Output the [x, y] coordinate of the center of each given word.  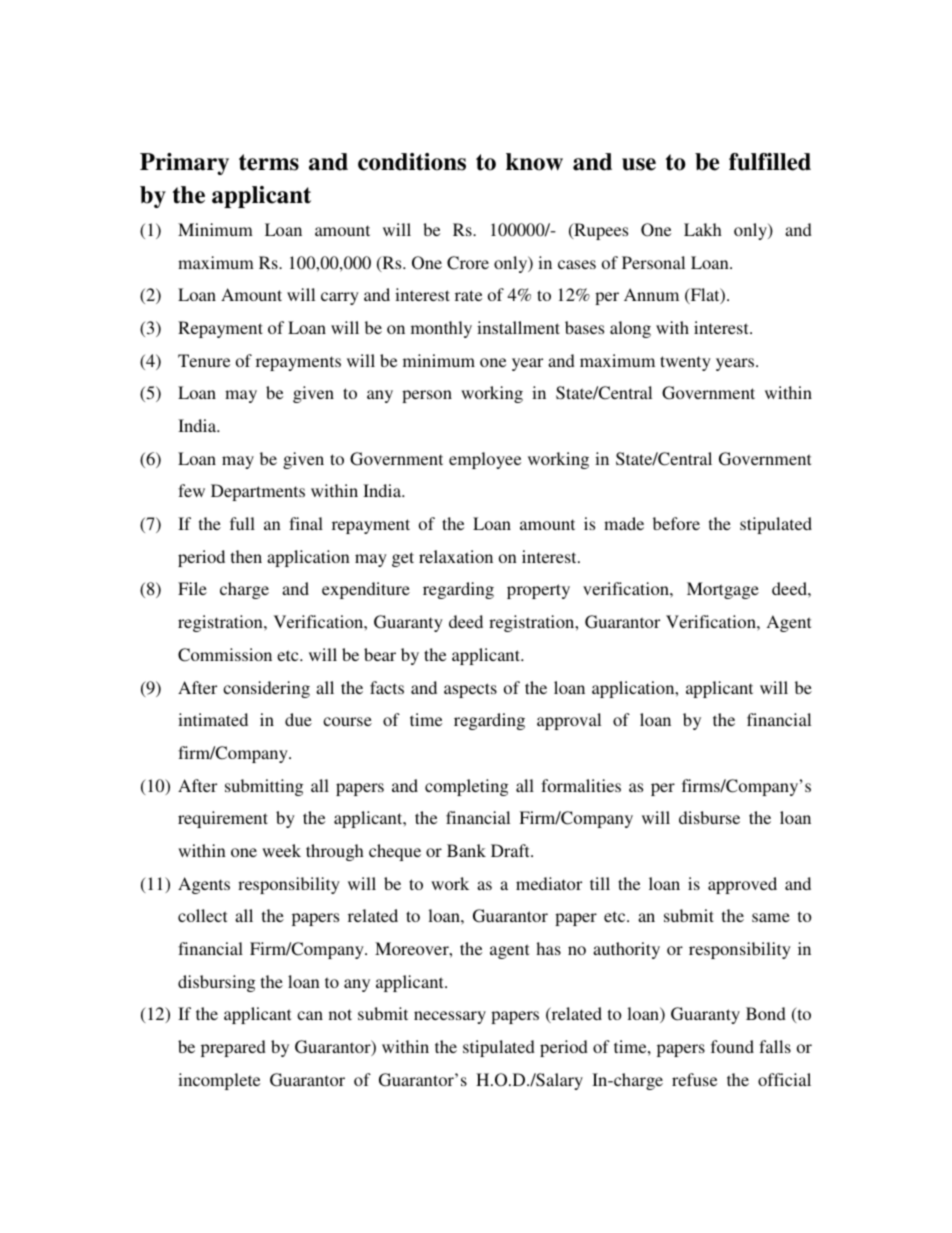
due [298, 719]
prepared [233, 1048]
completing [466, 787]
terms [269, 162]
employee [485, 460]
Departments [258, 492]
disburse [709, 817]
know [534, 162]
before [676, 523]
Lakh [703, 229]
